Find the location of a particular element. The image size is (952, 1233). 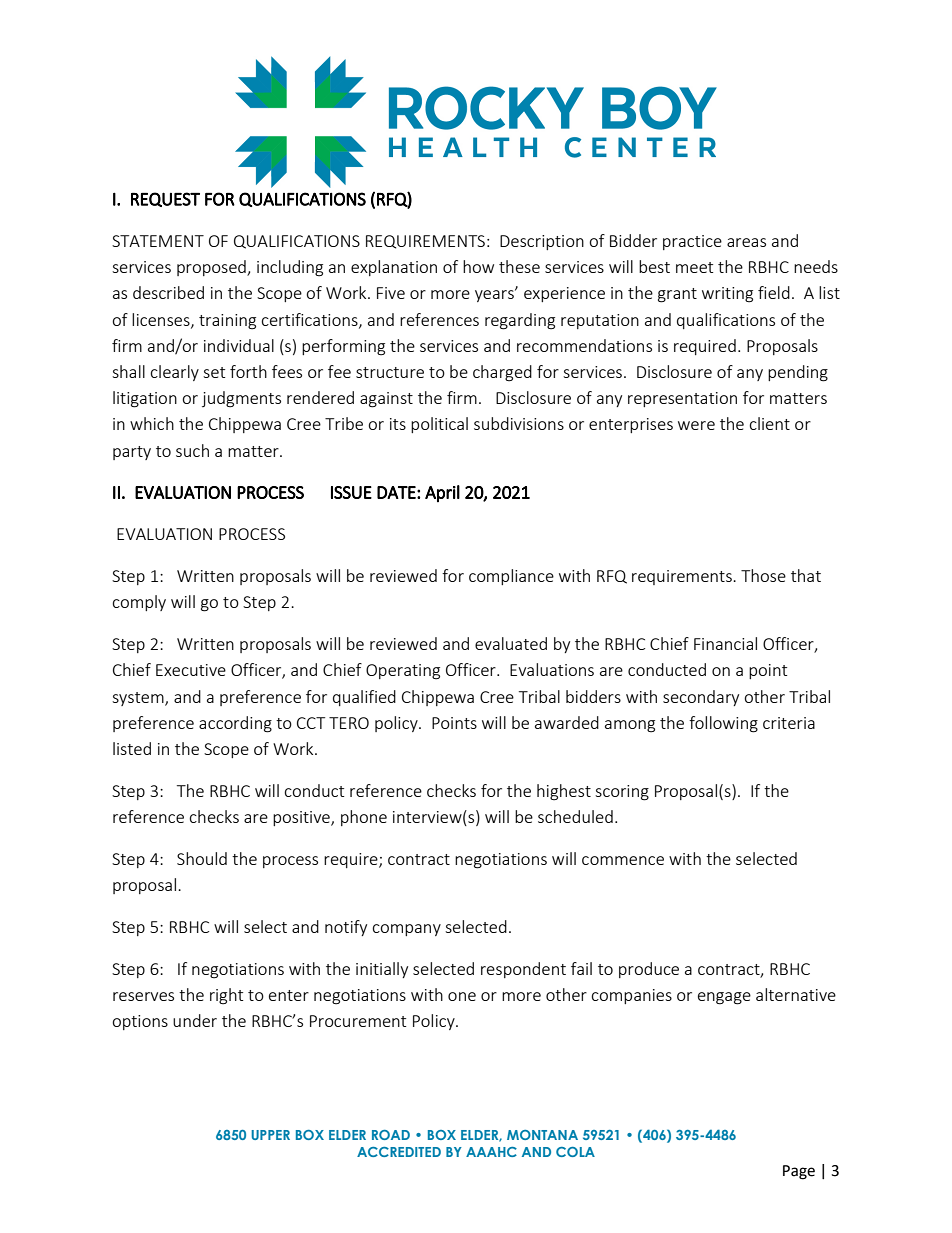

evaluated is located at coordinates (511, 643).
